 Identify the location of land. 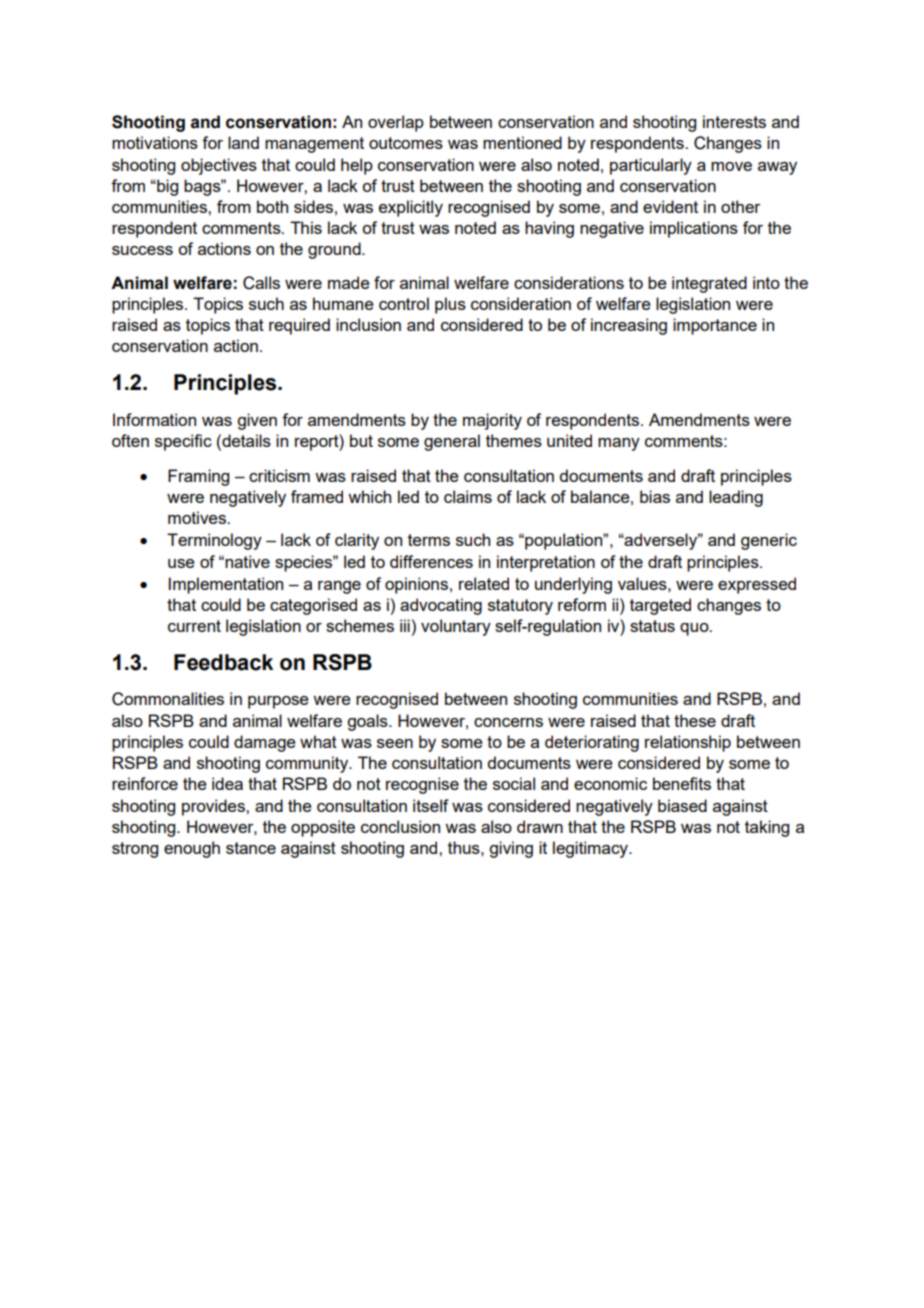
(243, 142).
